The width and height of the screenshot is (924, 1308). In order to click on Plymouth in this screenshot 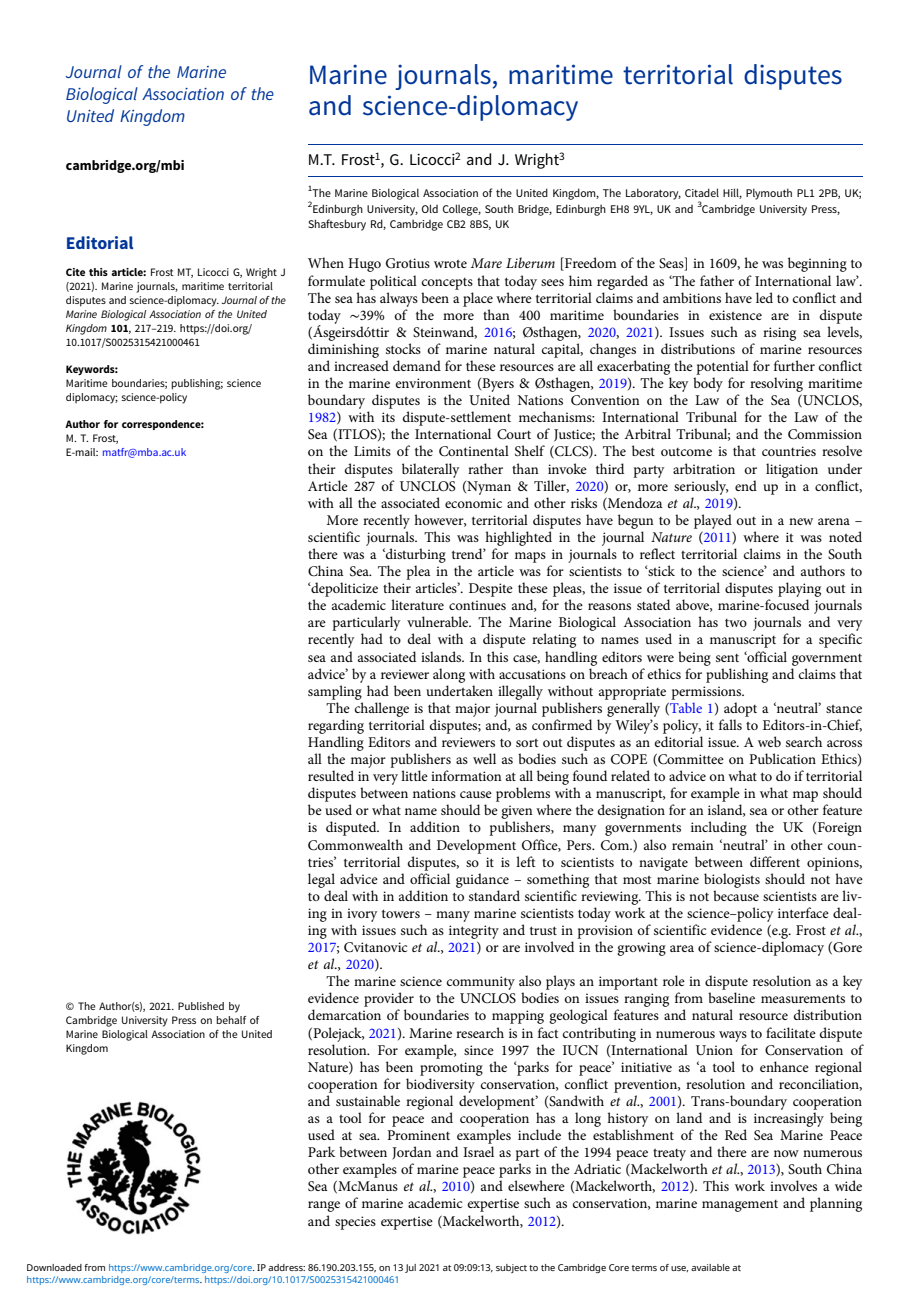, I will do `click(769, 194)`.
